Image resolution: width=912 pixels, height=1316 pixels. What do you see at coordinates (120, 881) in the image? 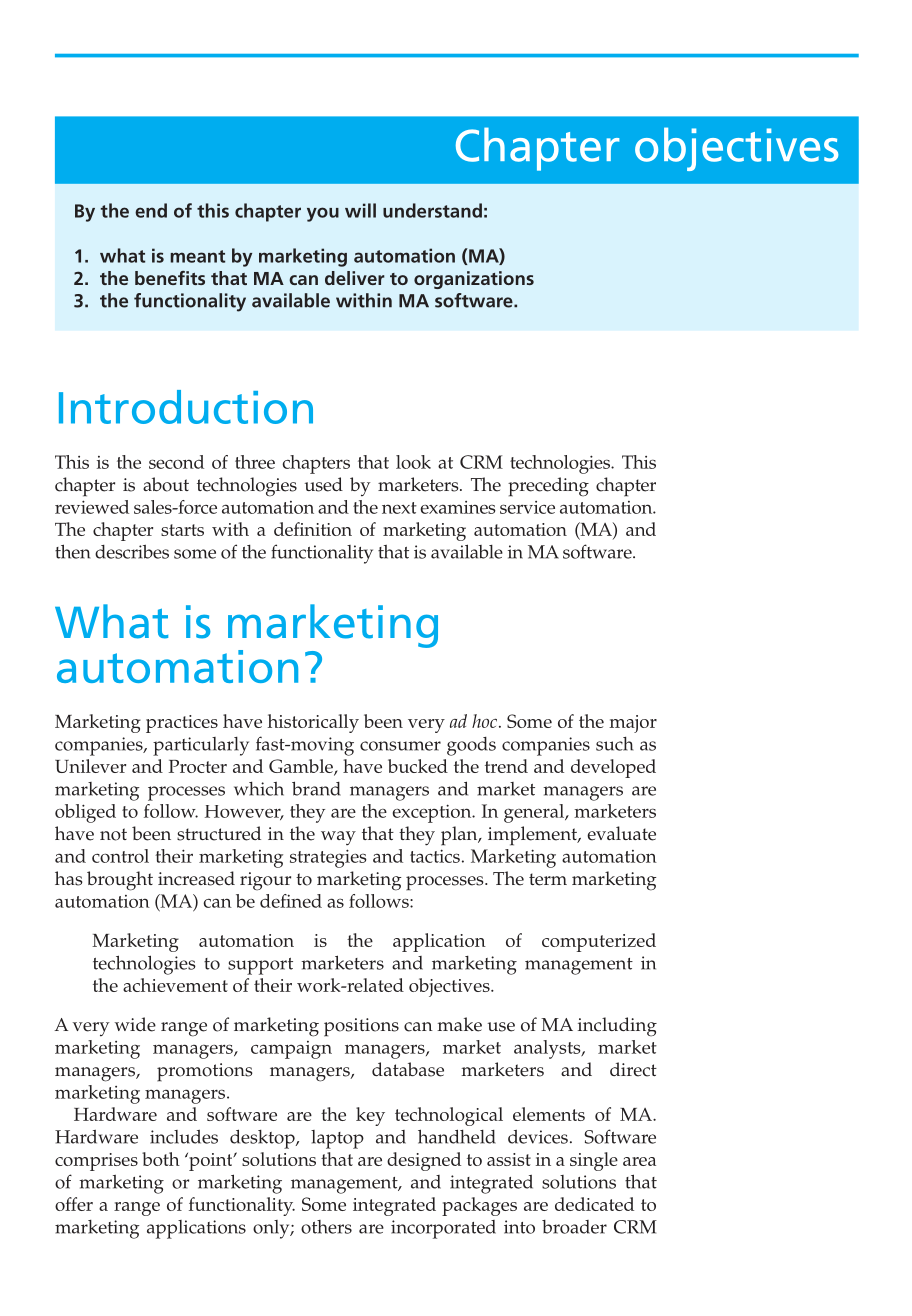
I see `brought` at bounding box center [120, 881].
